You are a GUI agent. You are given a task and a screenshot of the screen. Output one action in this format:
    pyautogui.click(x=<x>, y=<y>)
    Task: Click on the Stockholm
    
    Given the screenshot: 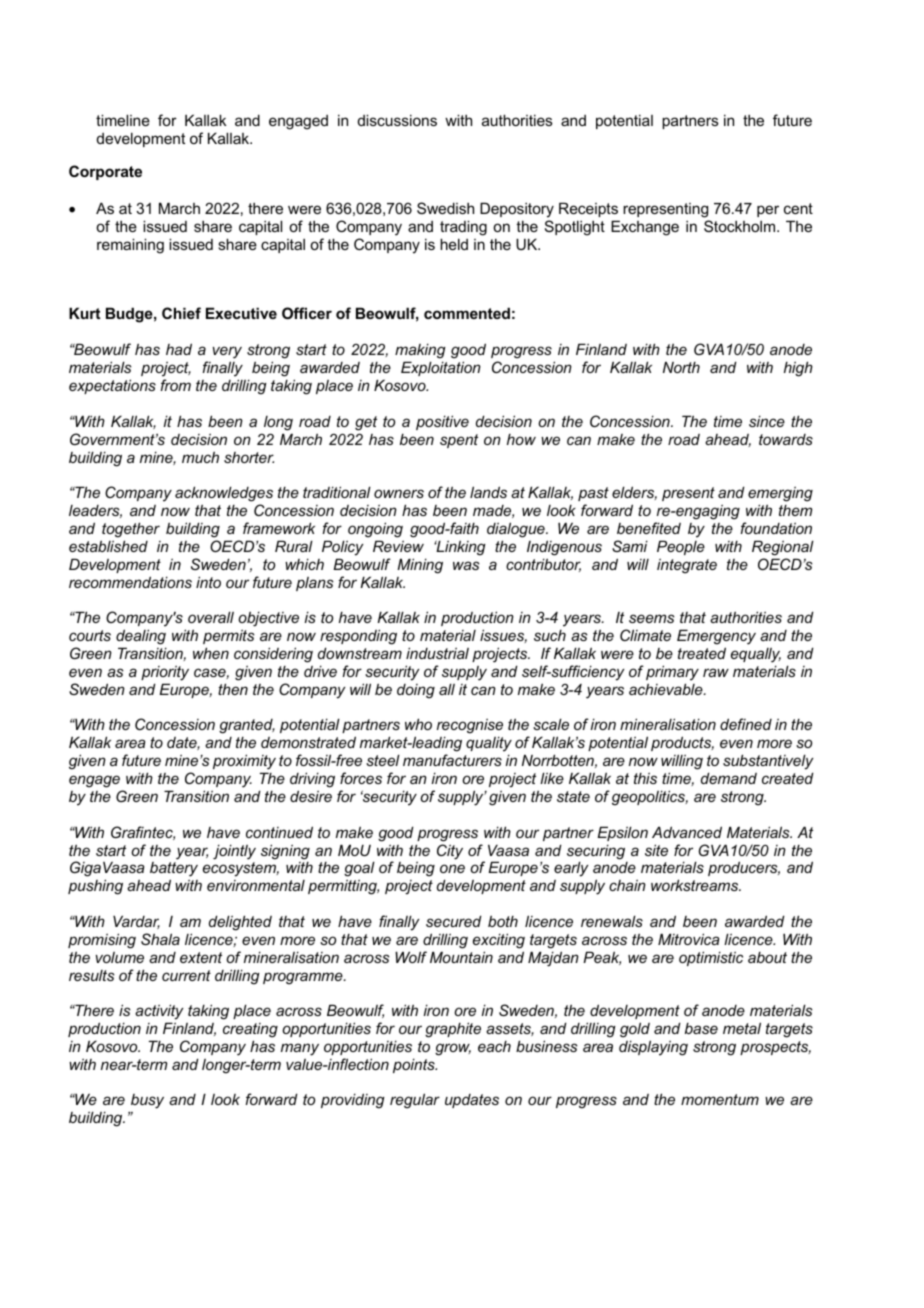 What is the action you would take?
    pyautogui.click(x=741, y=226)
